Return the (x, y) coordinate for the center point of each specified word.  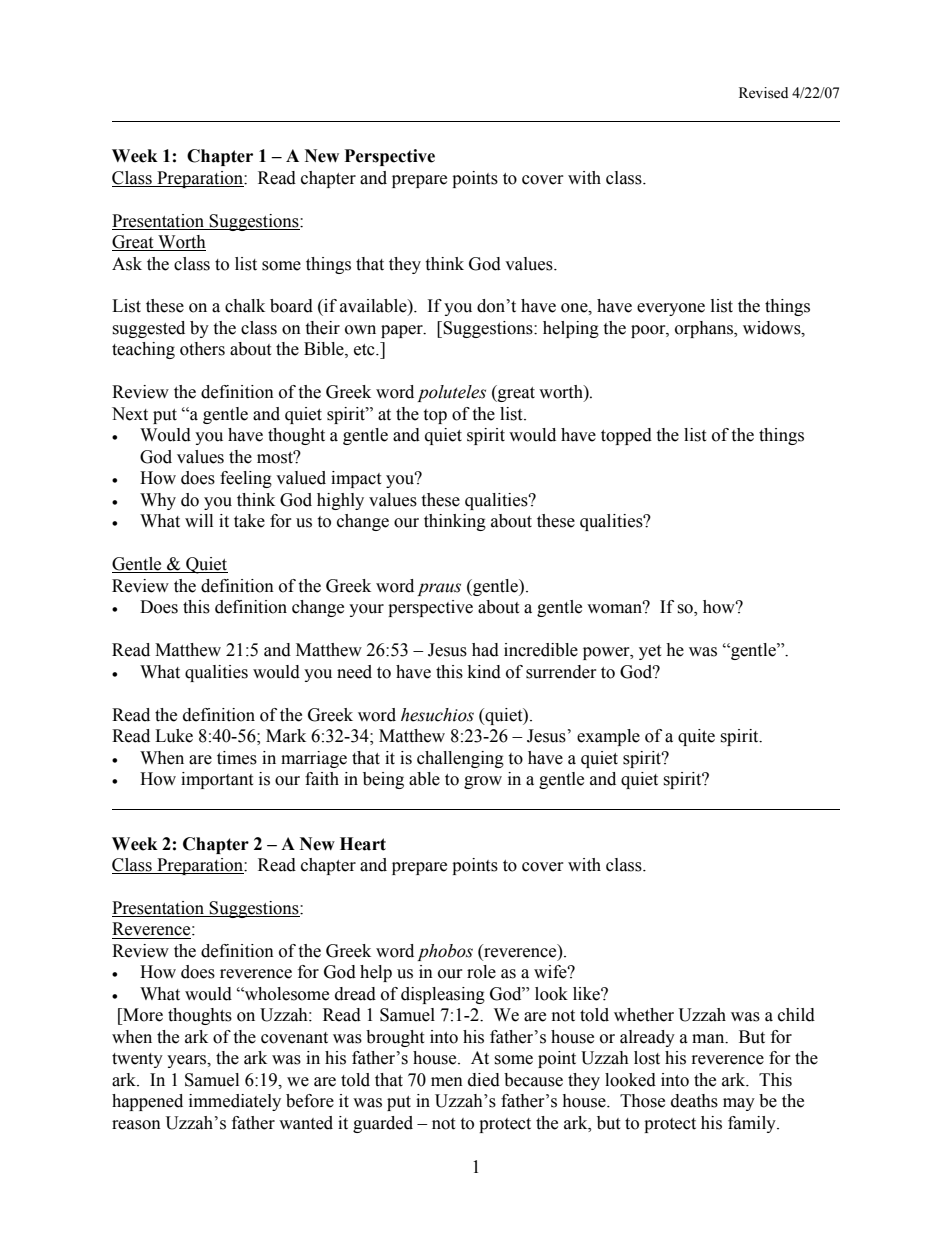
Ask (127, 264)
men (447, 1082)
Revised (763, 93)
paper (403, 331)
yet (650, 652)
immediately (235, 1102)
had (485, 650)
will (199, 520)
